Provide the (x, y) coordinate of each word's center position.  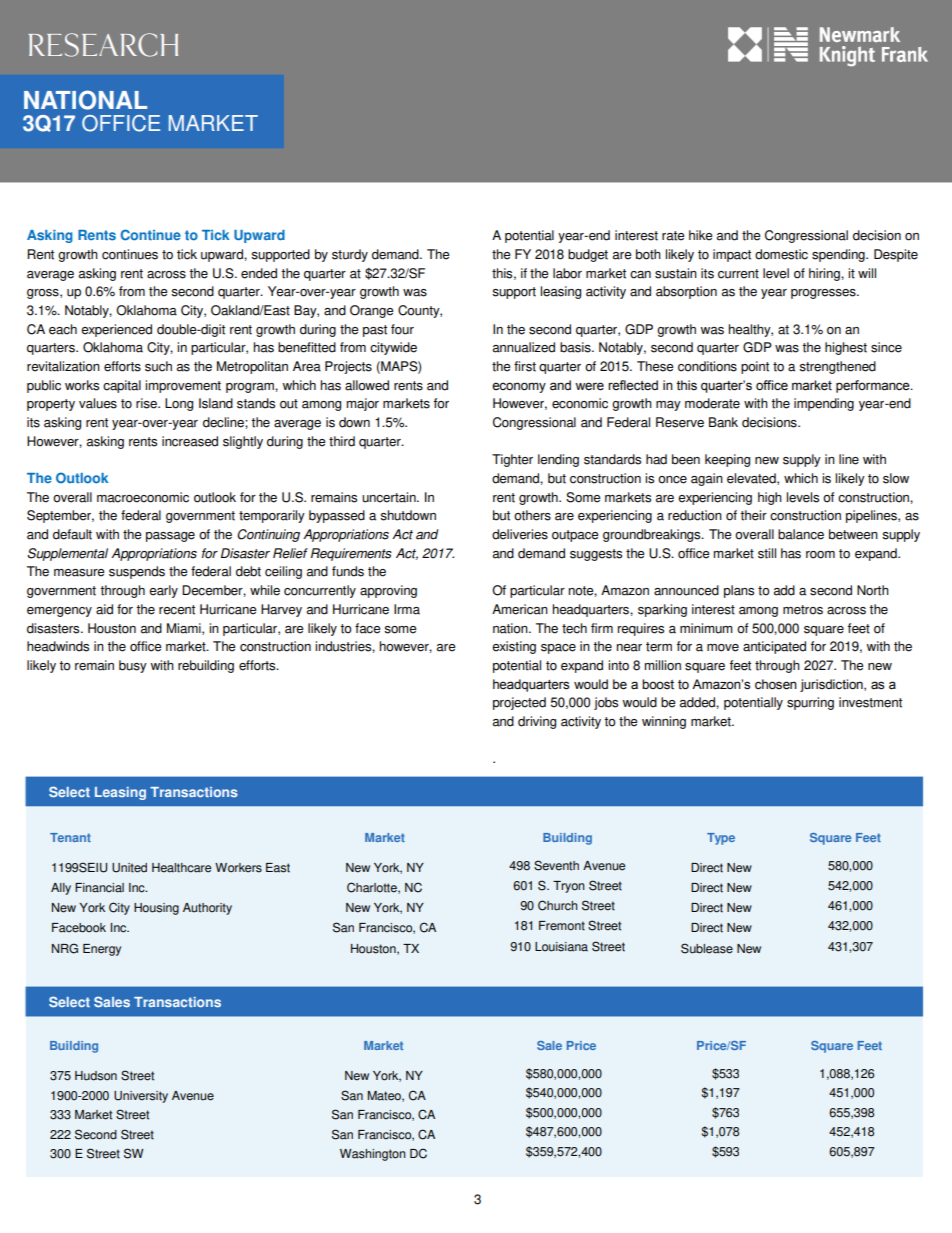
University (141, 1097)
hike (701, 235)
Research (103, 45)
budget (588, 255)
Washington (372, 1155)
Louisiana (561, 947)
